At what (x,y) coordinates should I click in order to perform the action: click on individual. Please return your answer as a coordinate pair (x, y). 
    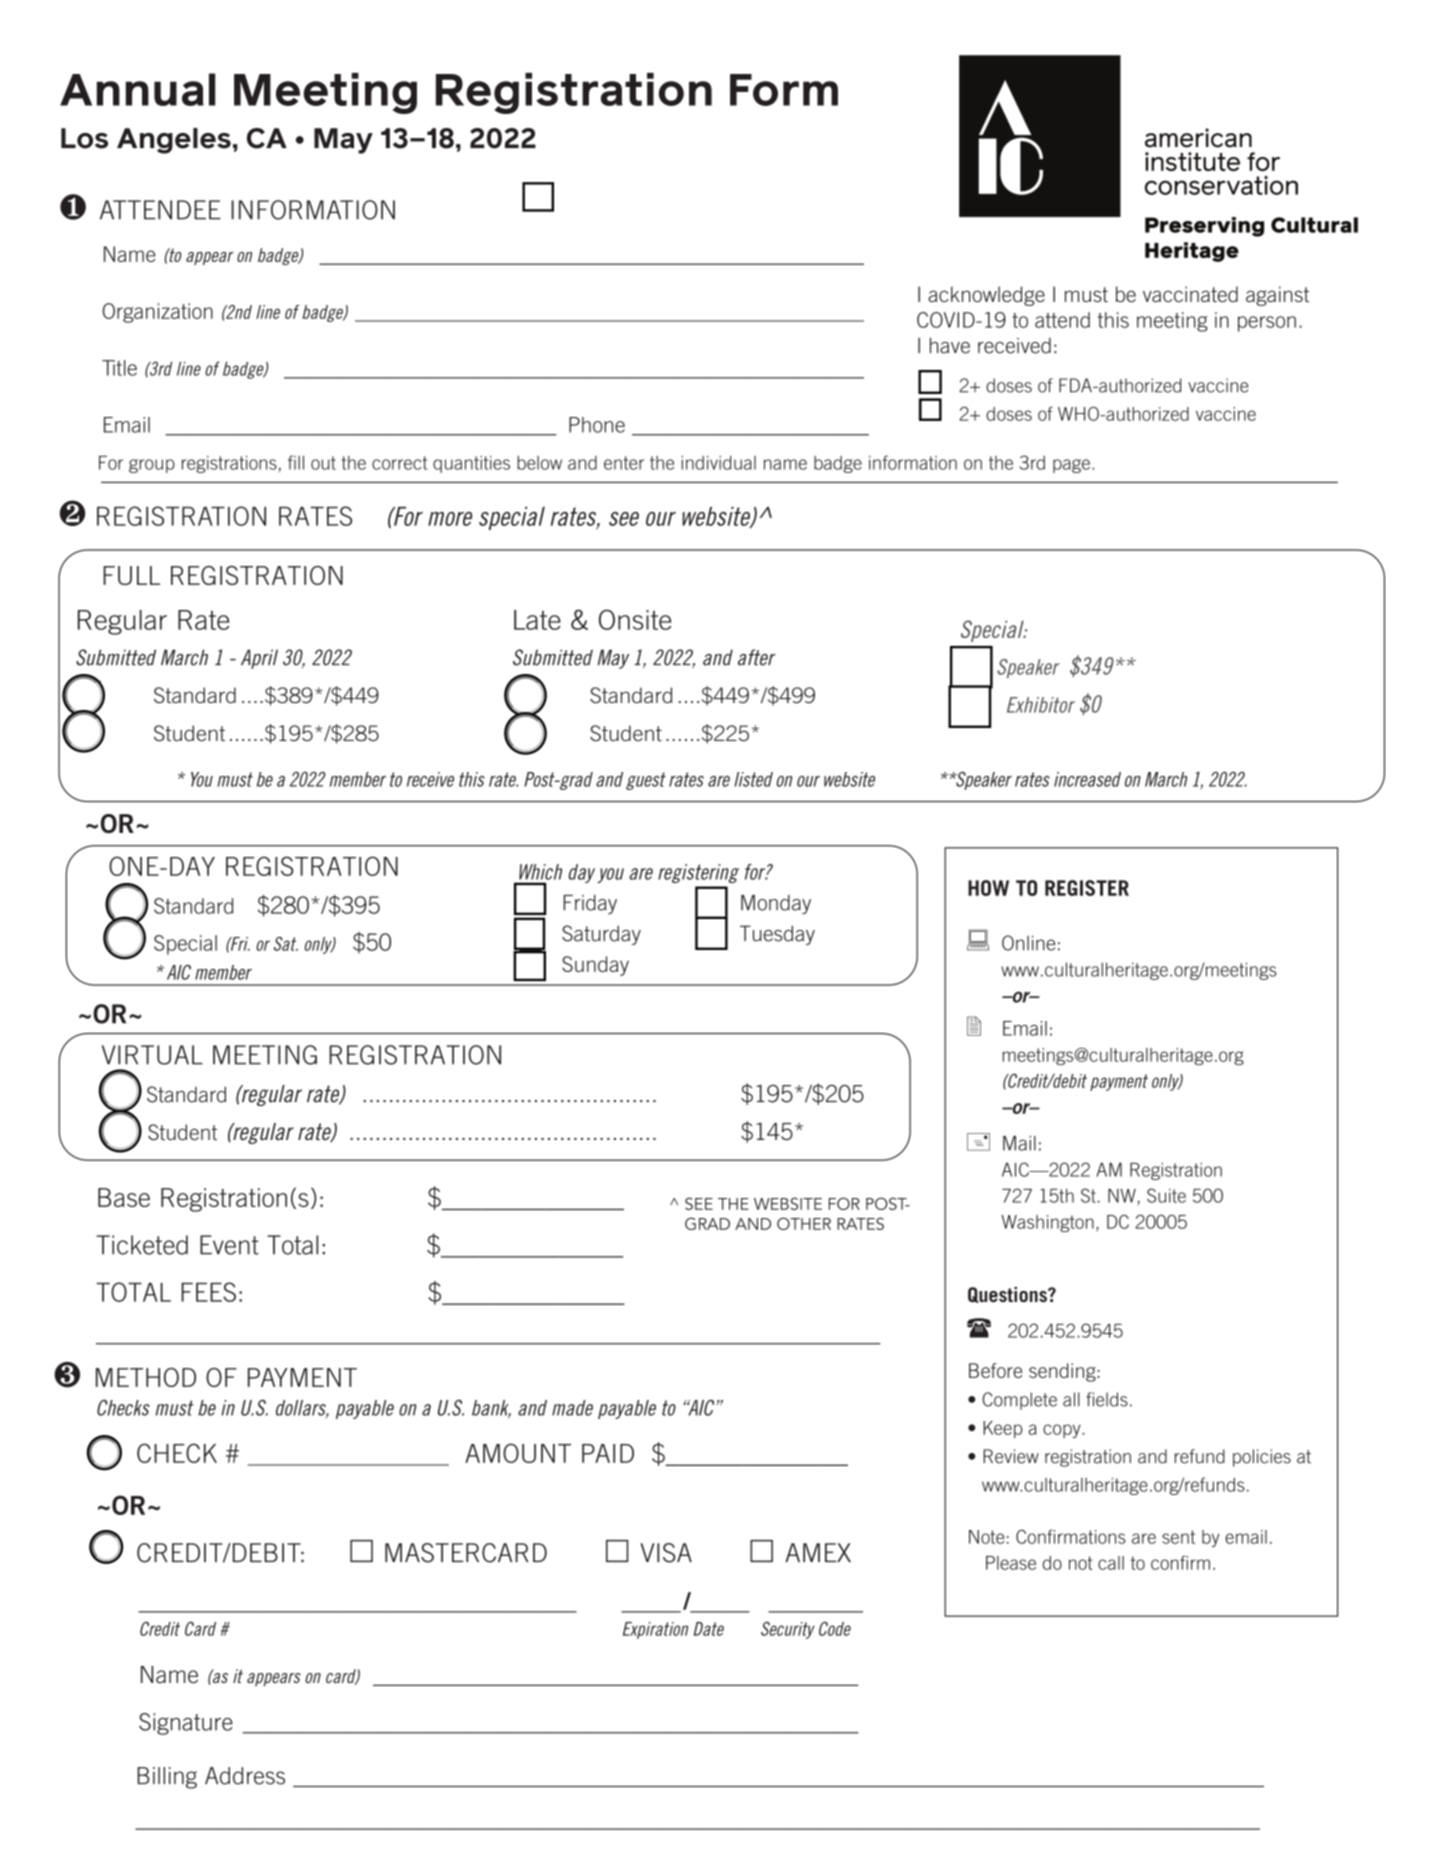
    Looking at the image, I should click on (718, 463).
